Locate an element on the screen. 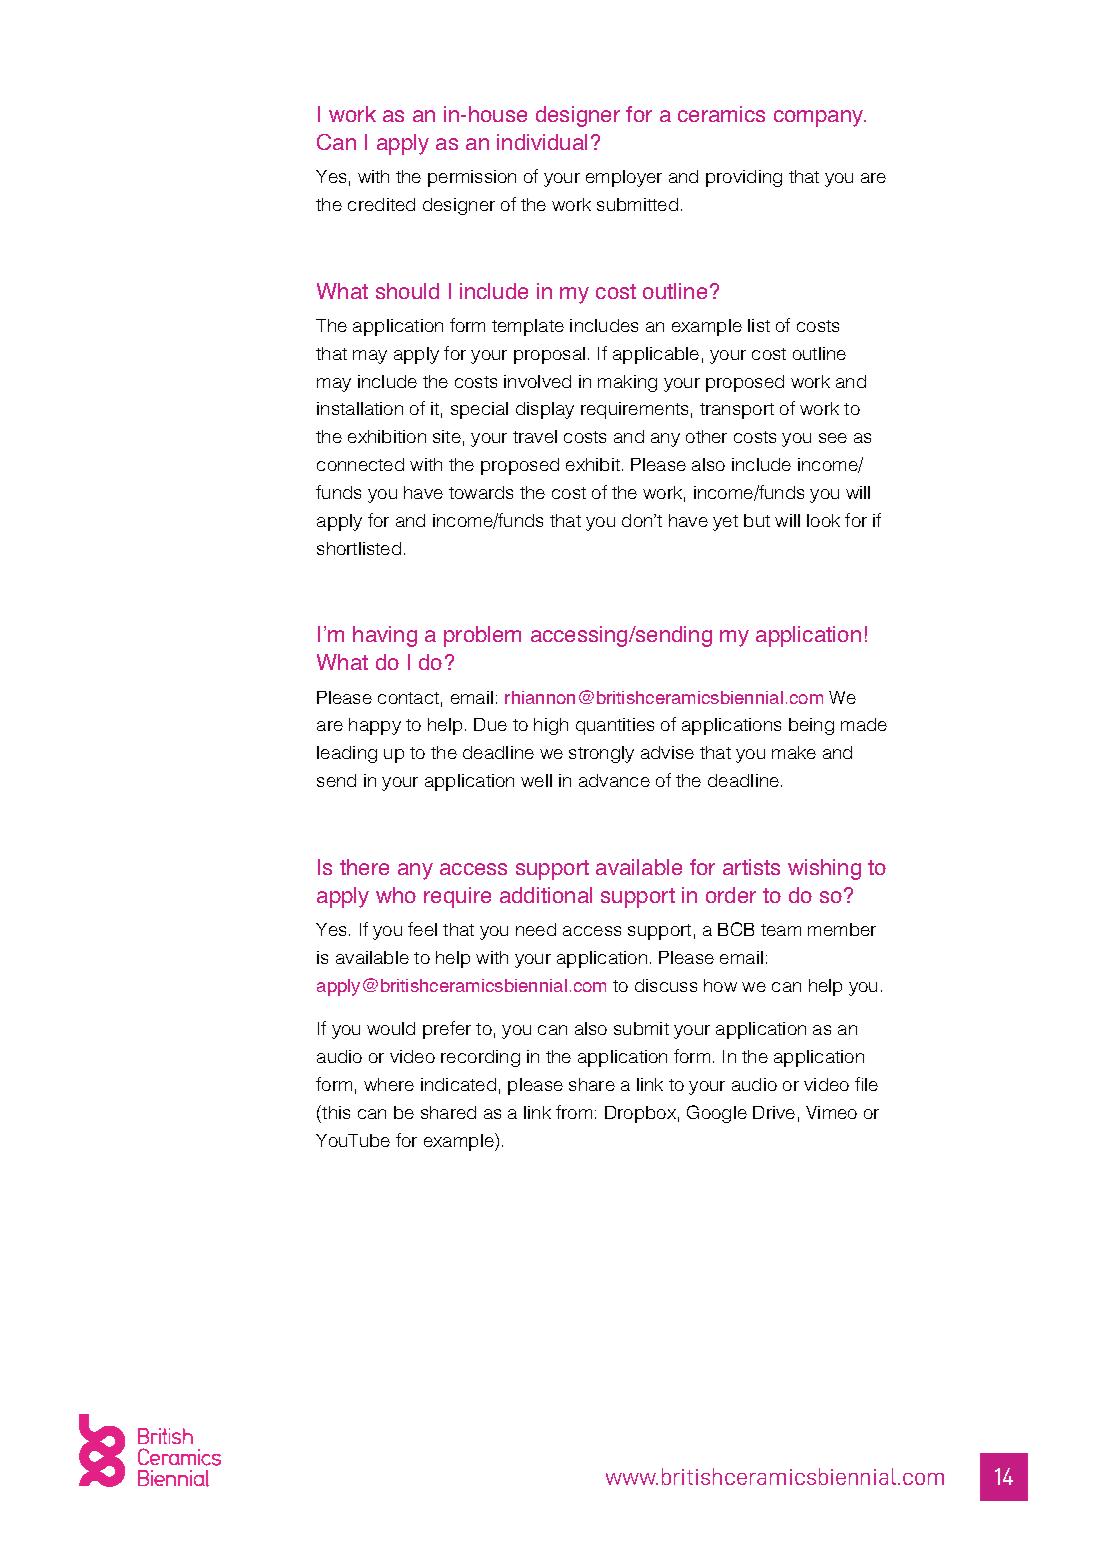 The height and width of the screenshot is (1566, 1107). credited is located at coordinates (381, 204).
